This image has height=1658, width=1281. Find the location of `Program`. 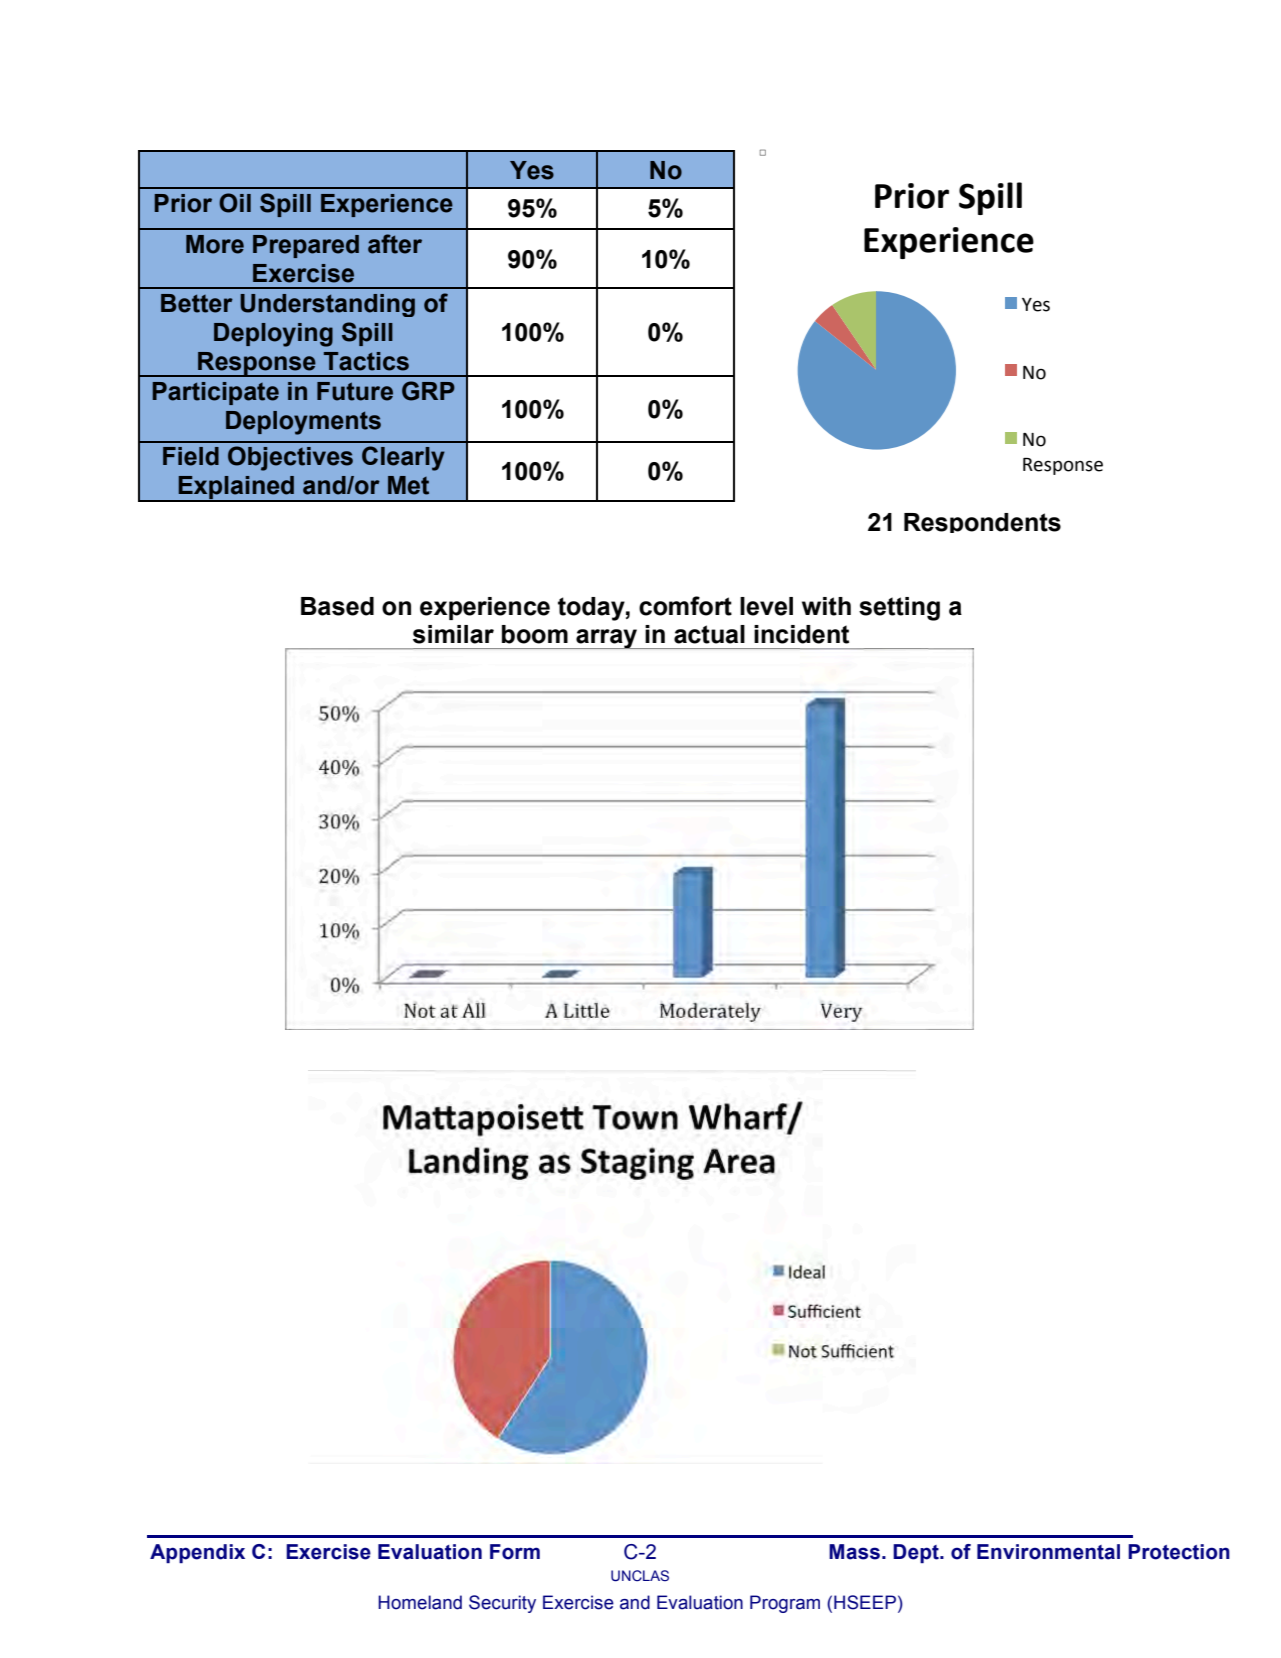

Program is located at coordinates (785, 1604).
